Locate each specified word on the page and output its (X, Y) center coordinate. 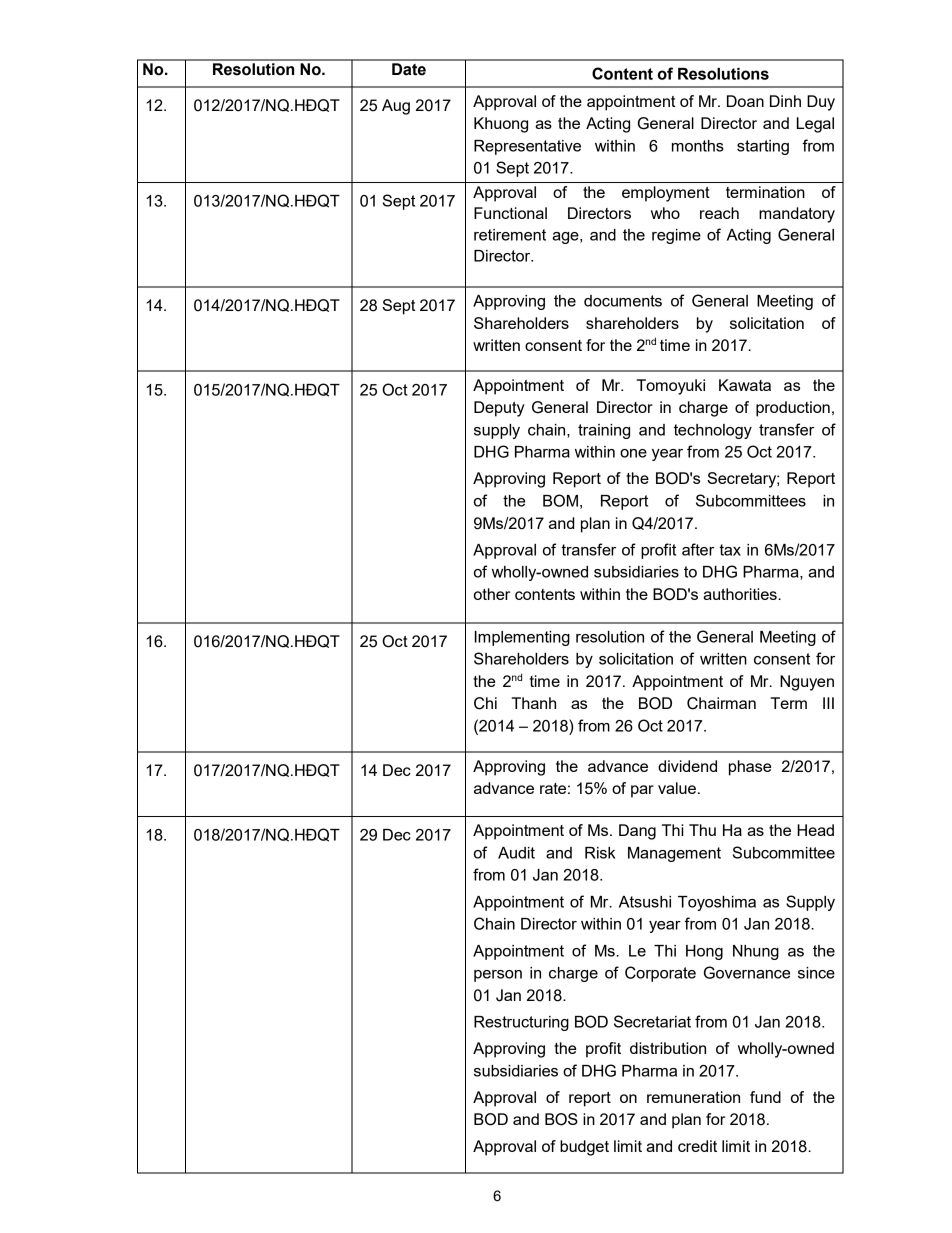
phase (750, 768)
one (633, 453)
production (793, 409)
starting (763, 147)
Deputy (499, 409)
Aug (396, 107)
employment (666, 194)
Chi (485, 703)
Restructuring (521, 1023)
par (642, 791)
